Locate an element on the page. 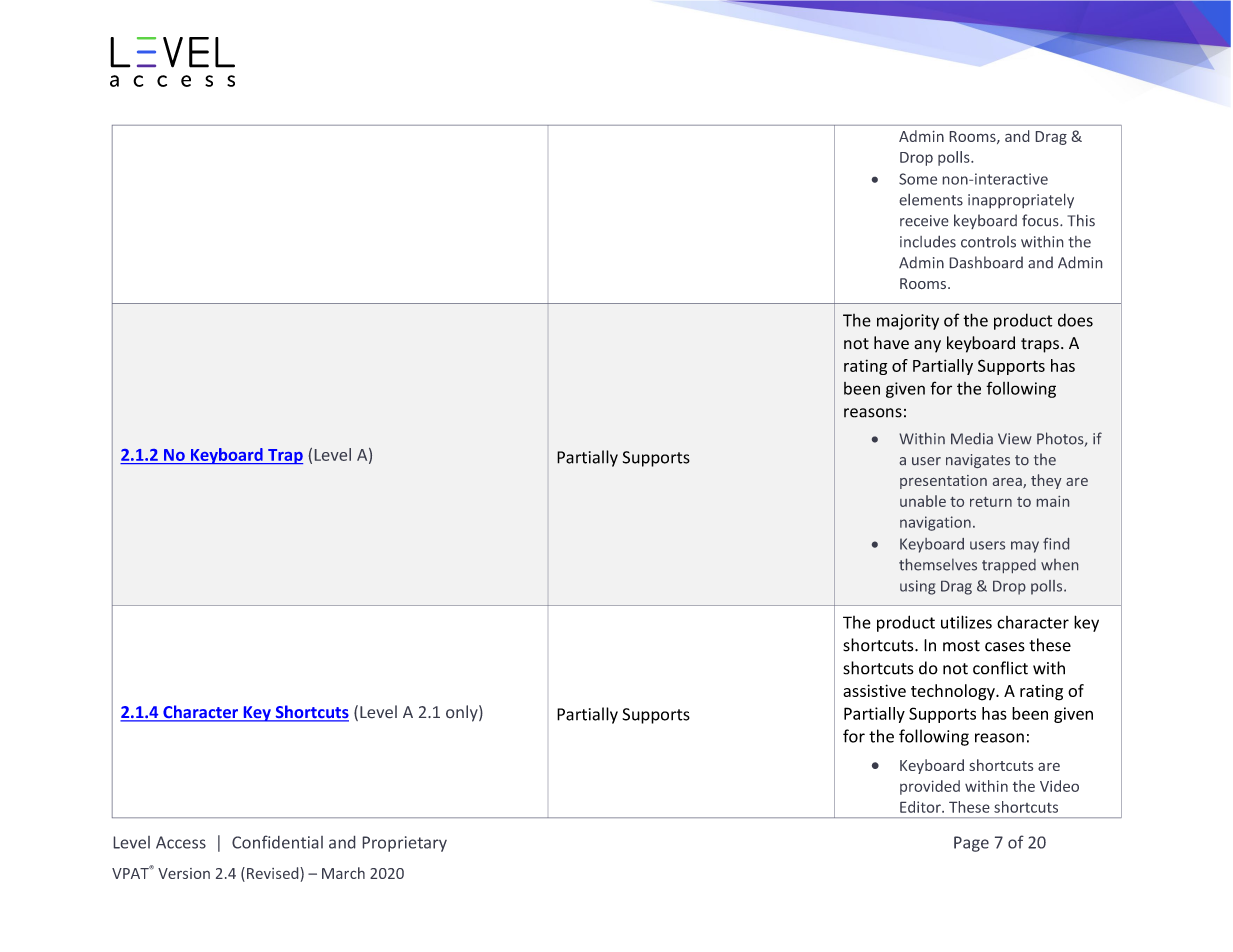 The image size is (1233, 952). using is located at coordinates (917, 587).
